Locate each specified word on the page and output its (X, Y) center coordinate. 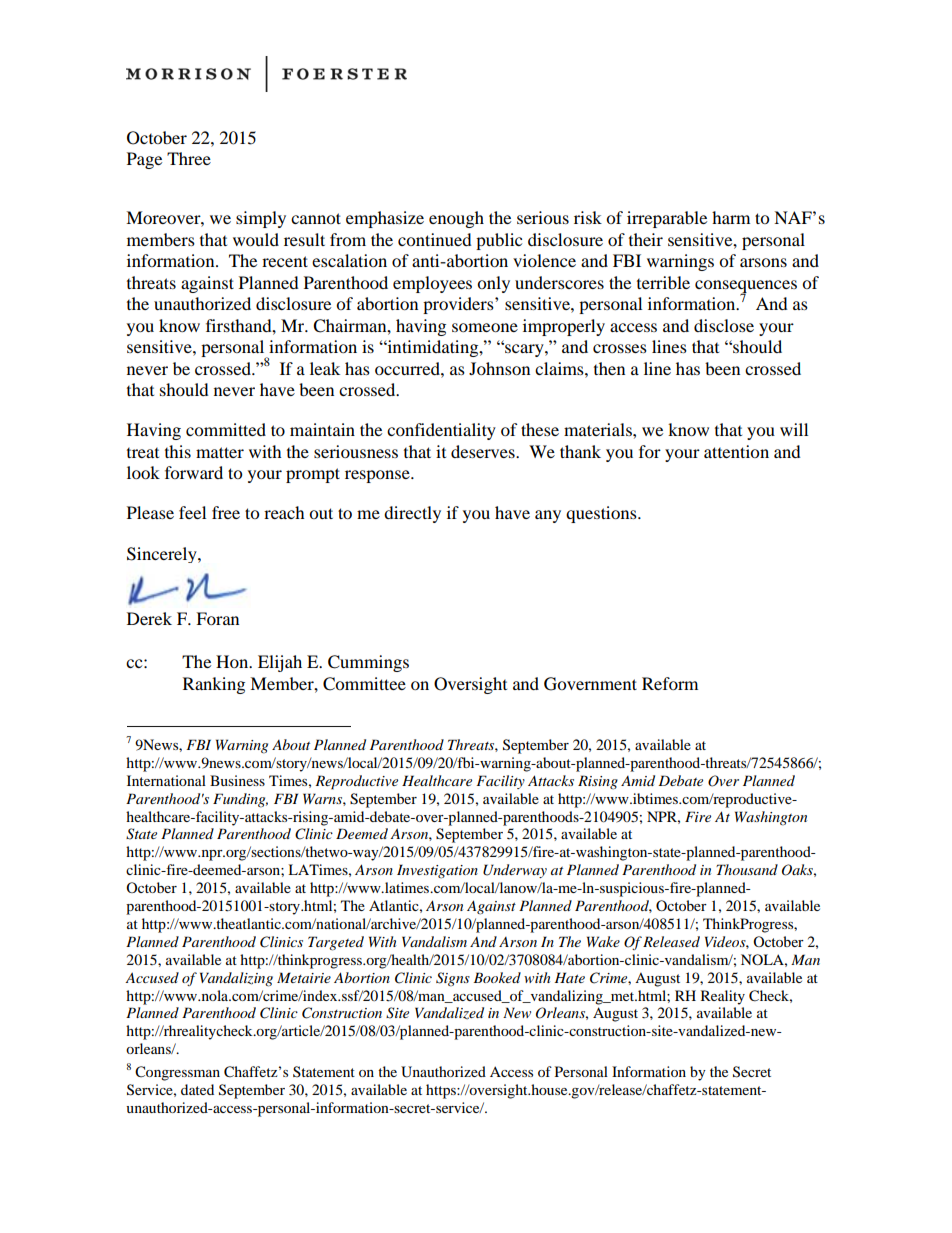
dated (197, 1089)
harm (731, 217)
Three (189, 158)
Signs (453, 979)
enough (456, 219)
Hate (569, 977)
